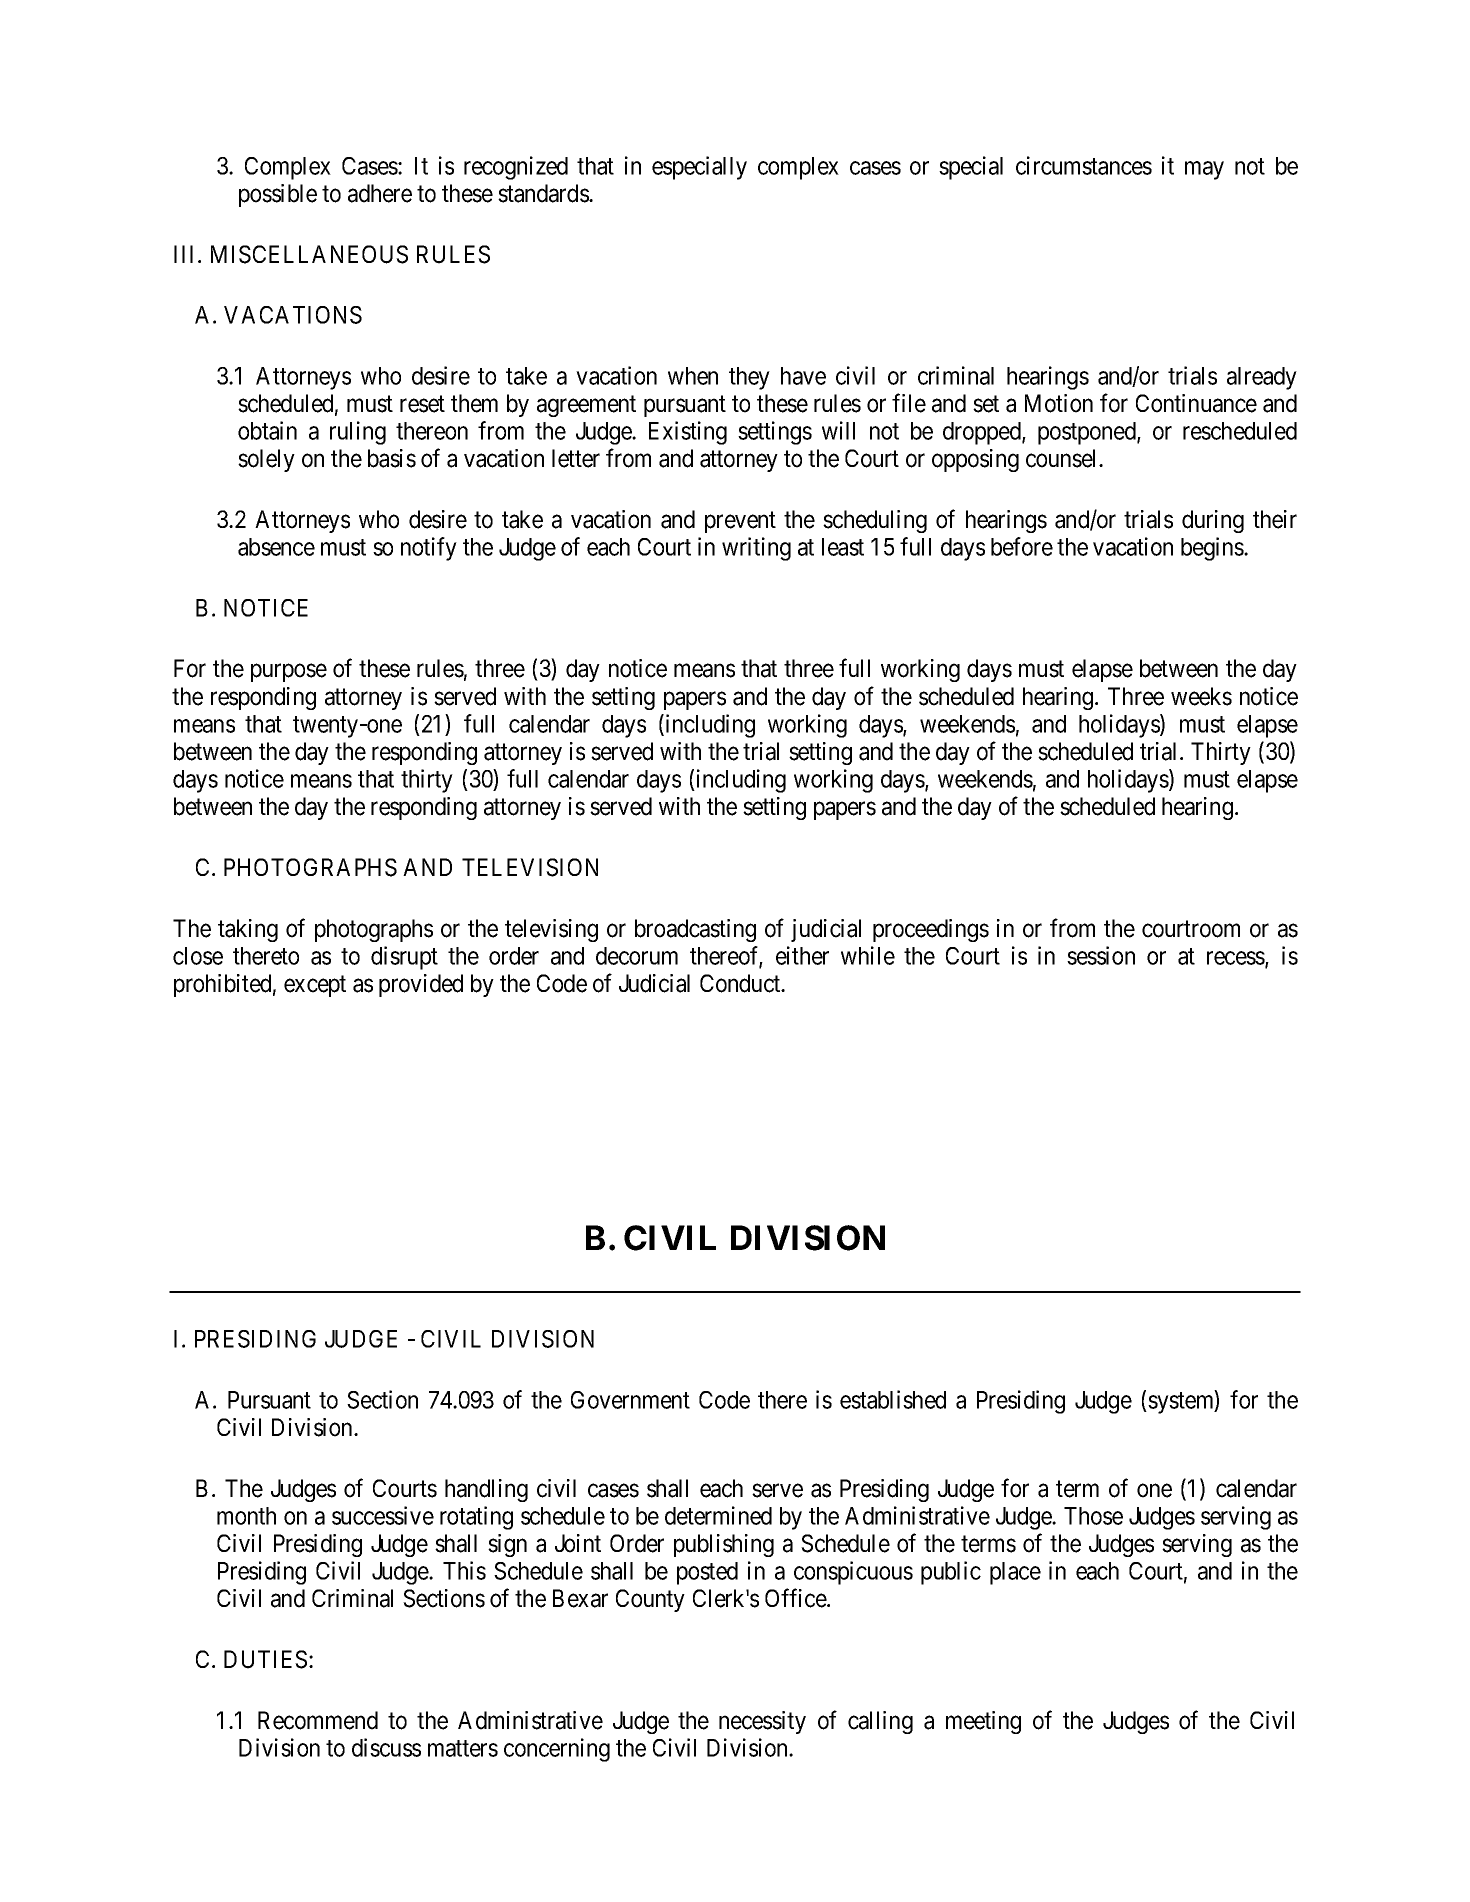 The height and width of the image is (1902, 1470). I want to click on necessity, so click(762, 1722).
